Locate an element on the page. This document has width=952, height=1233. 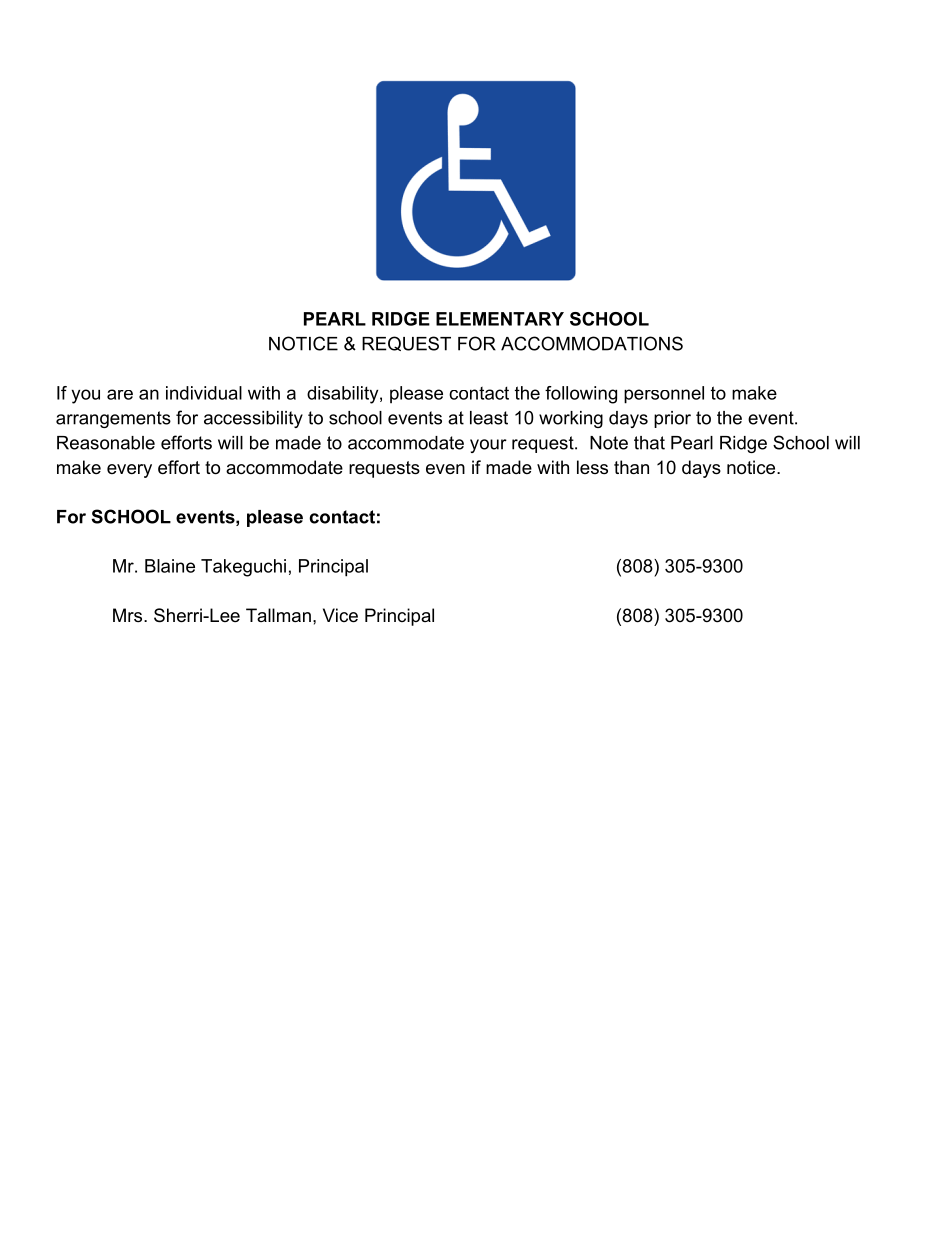
Mrs is located at coordinates (129, 615).
